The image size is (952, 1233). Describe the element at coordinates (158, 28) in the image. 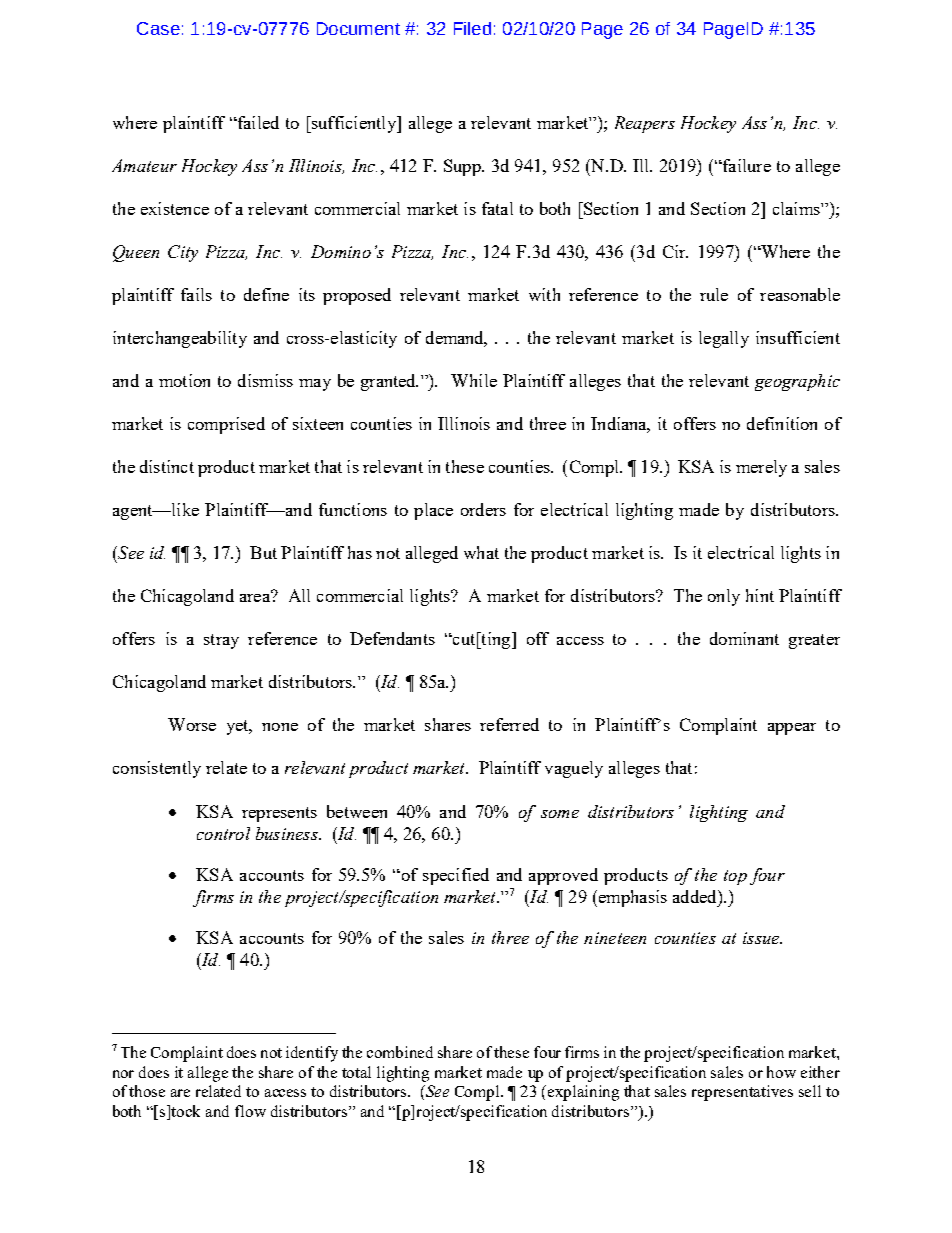

I see `Case` at that location.
